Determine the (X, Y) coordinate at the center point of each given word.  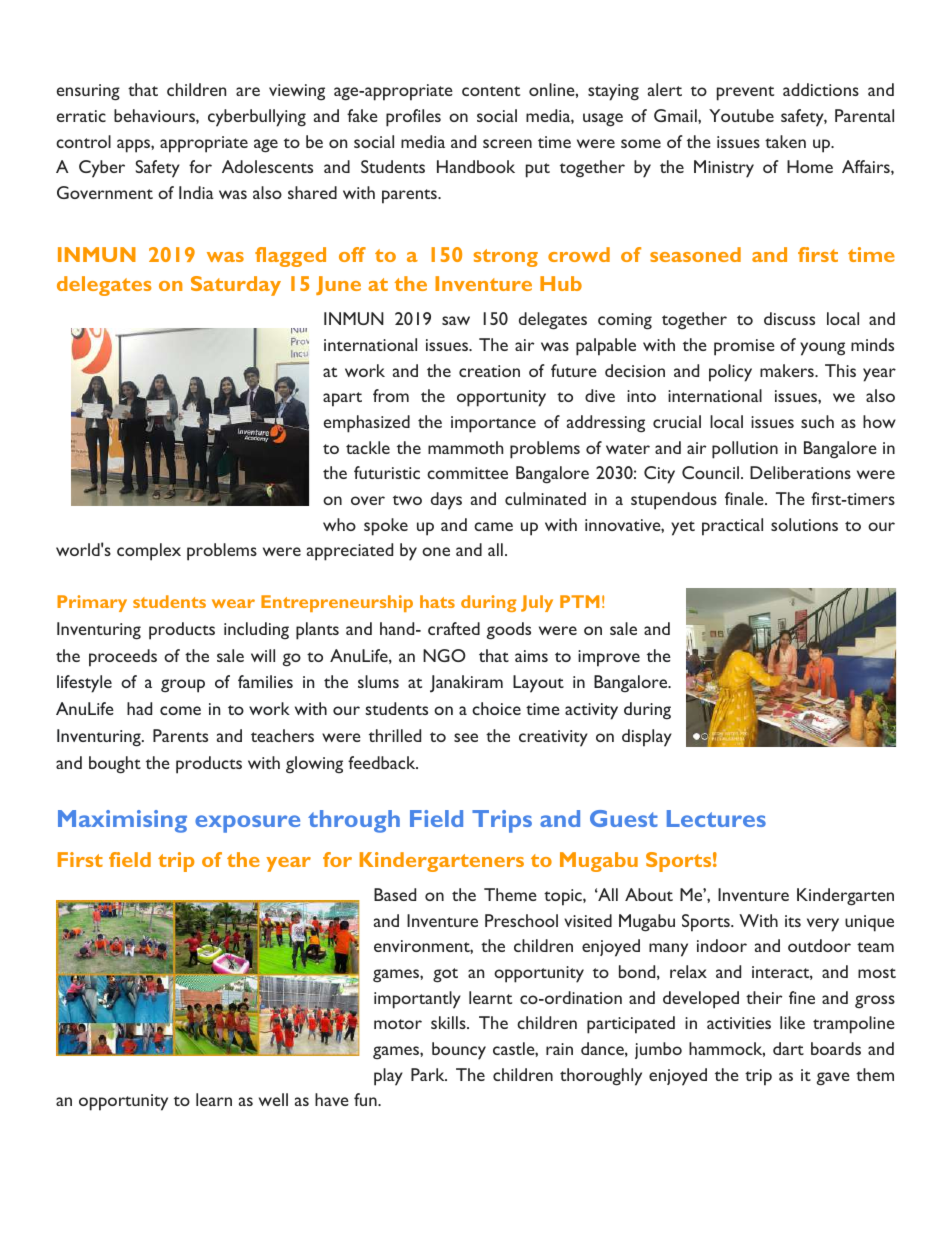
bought (115, 765)
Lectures (716, 818)
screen (507, 143)
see (466, 737)
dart (788, 1048)
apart (342, 399)
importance (493, 424)
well (273, 1099)
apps (134, 146)
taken (785, 141)
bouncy (459, 1051)
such (817, 421)
